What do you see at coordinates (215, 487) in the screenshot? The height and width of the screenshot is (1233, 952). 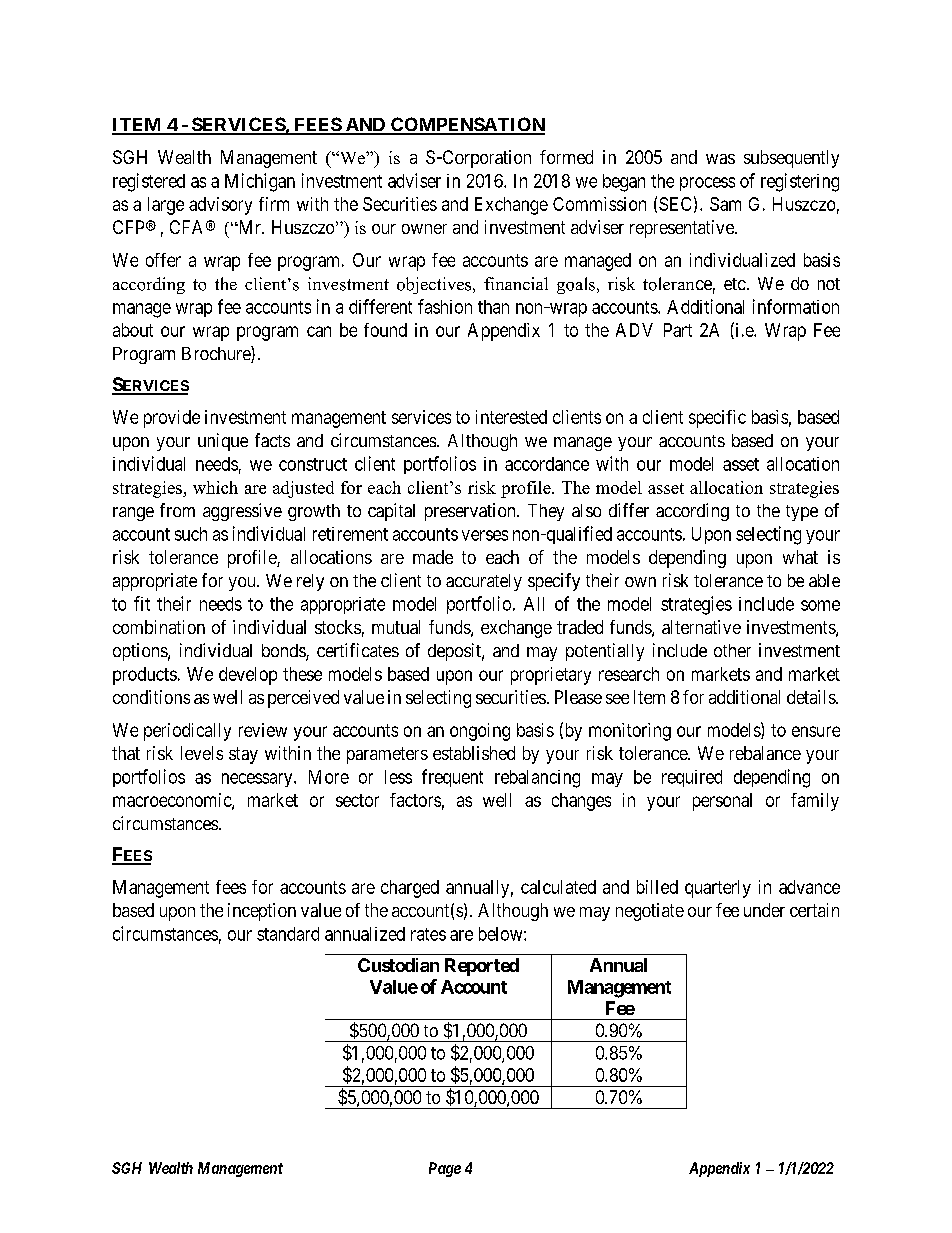 I see `which` at bounding box center [215, 487].
